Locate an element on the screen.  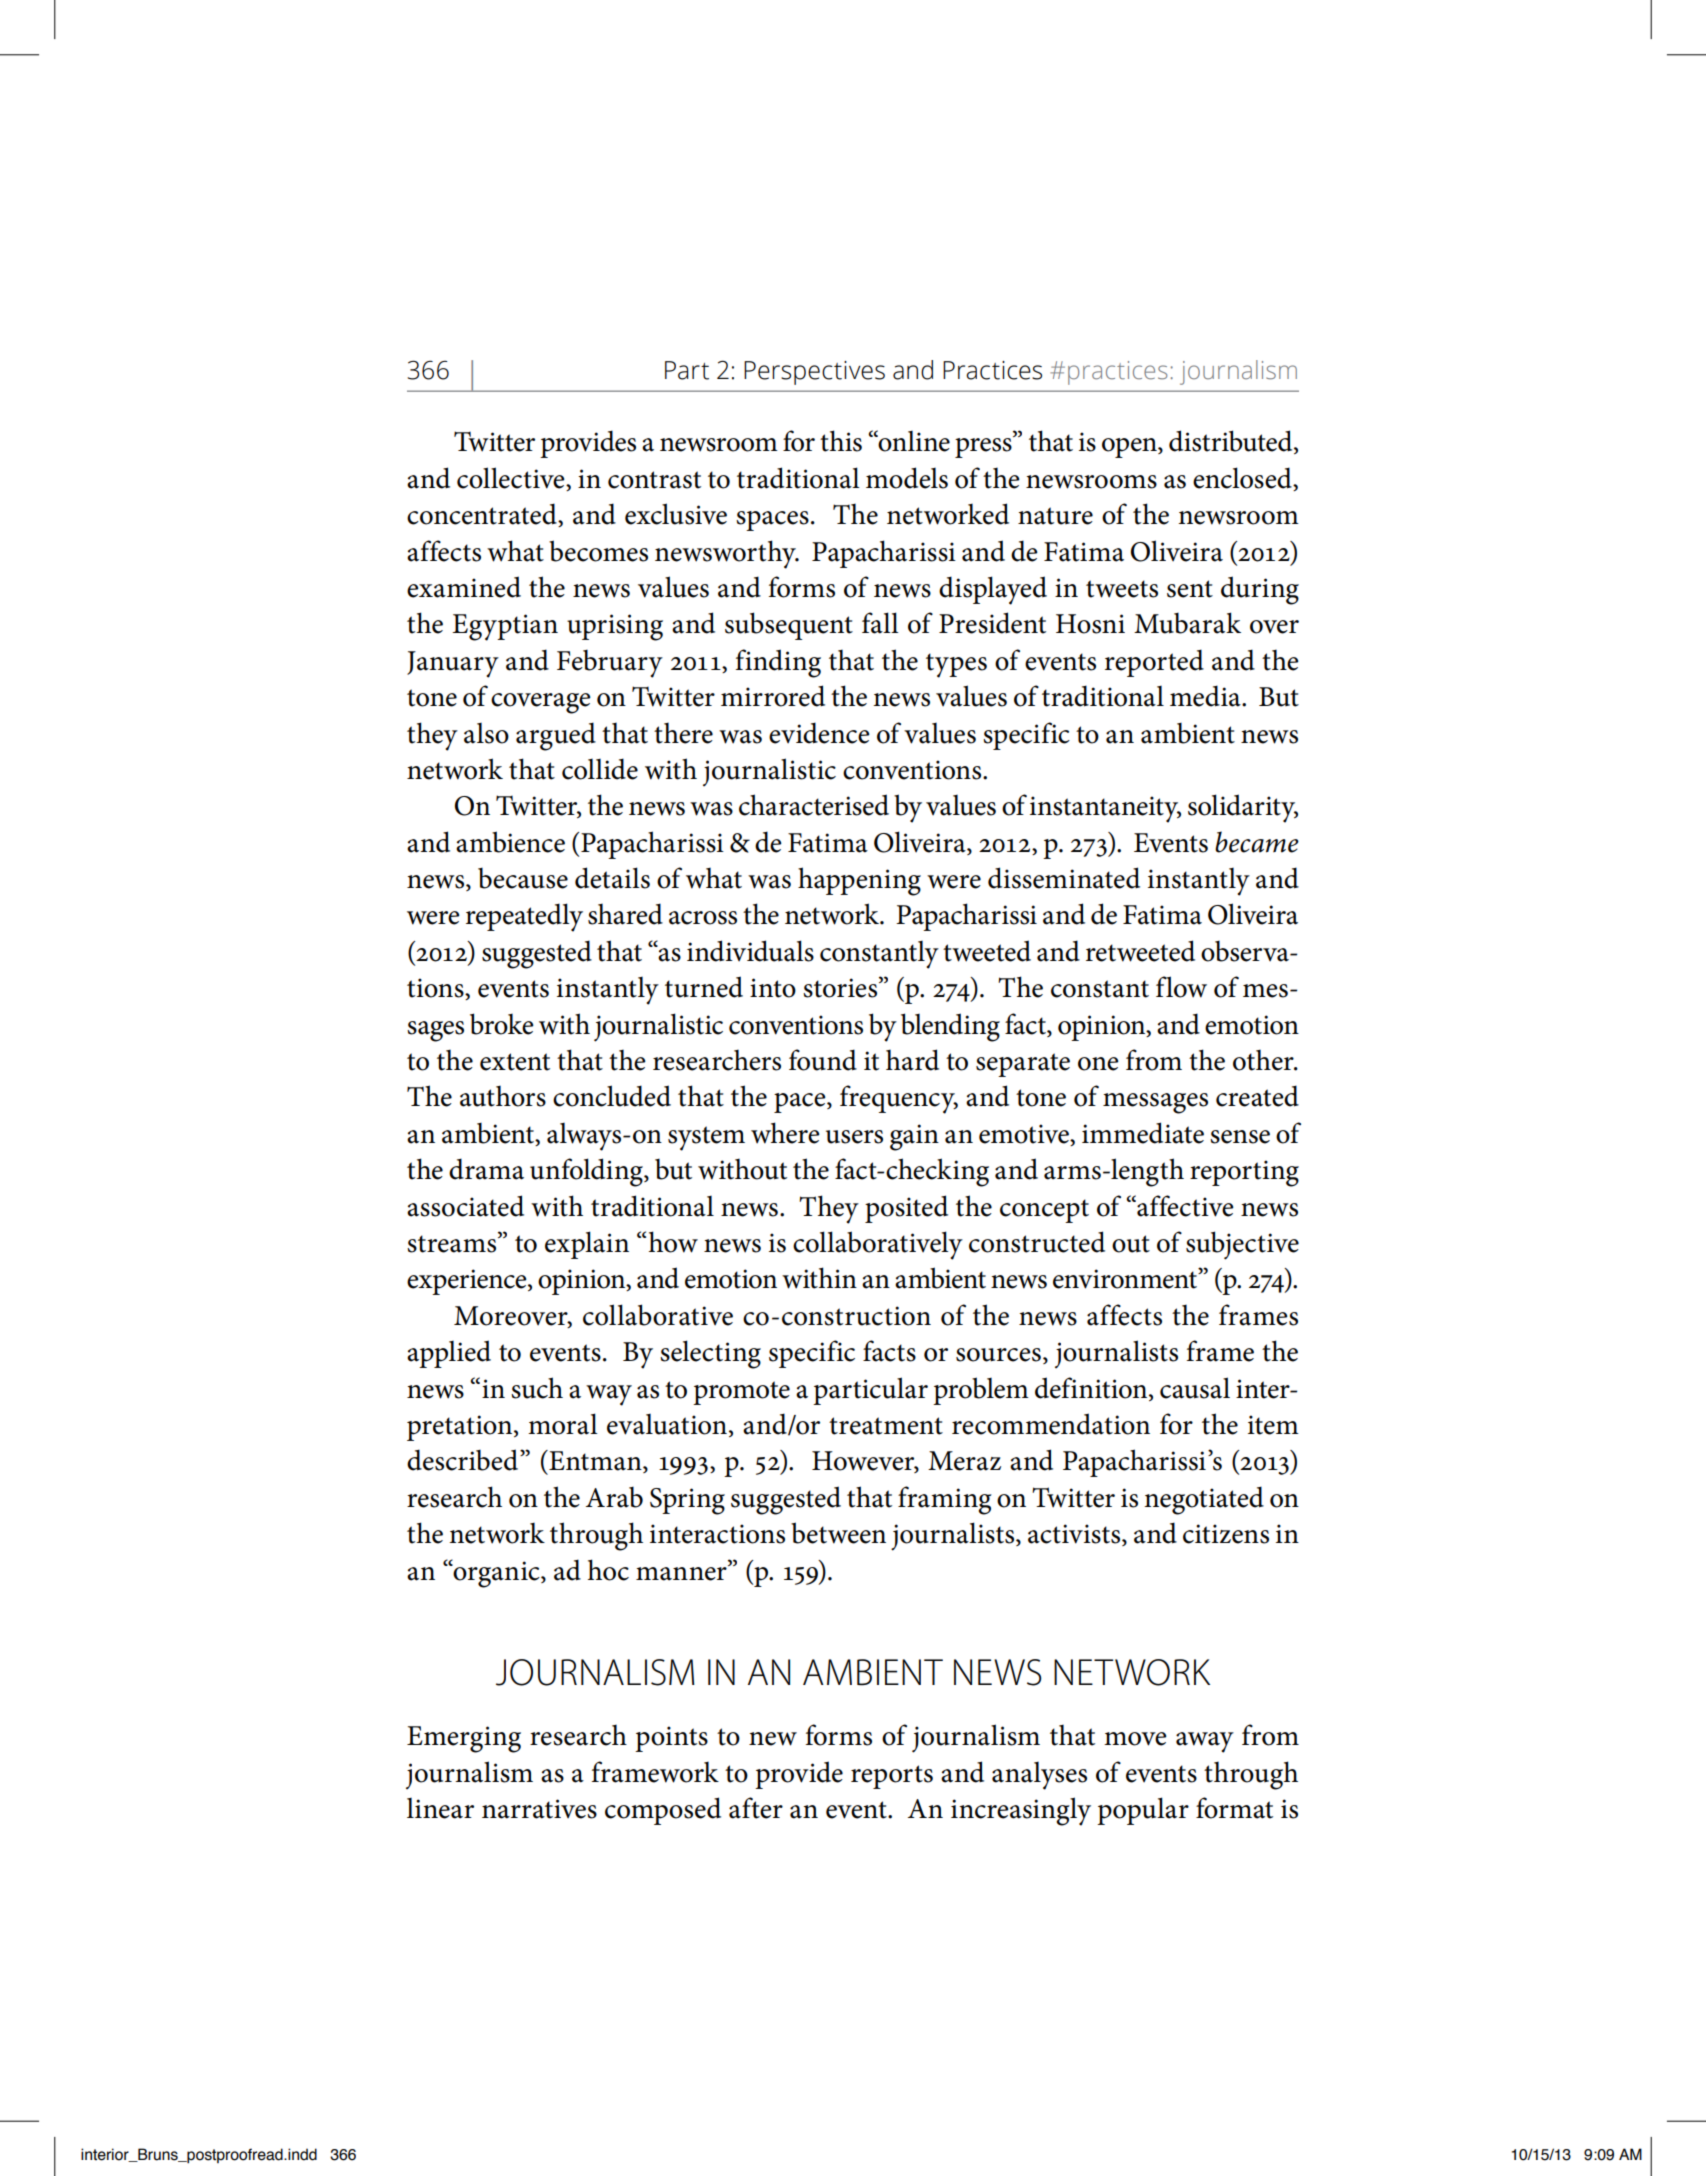
authors is located at coordinates (503, 1096).
